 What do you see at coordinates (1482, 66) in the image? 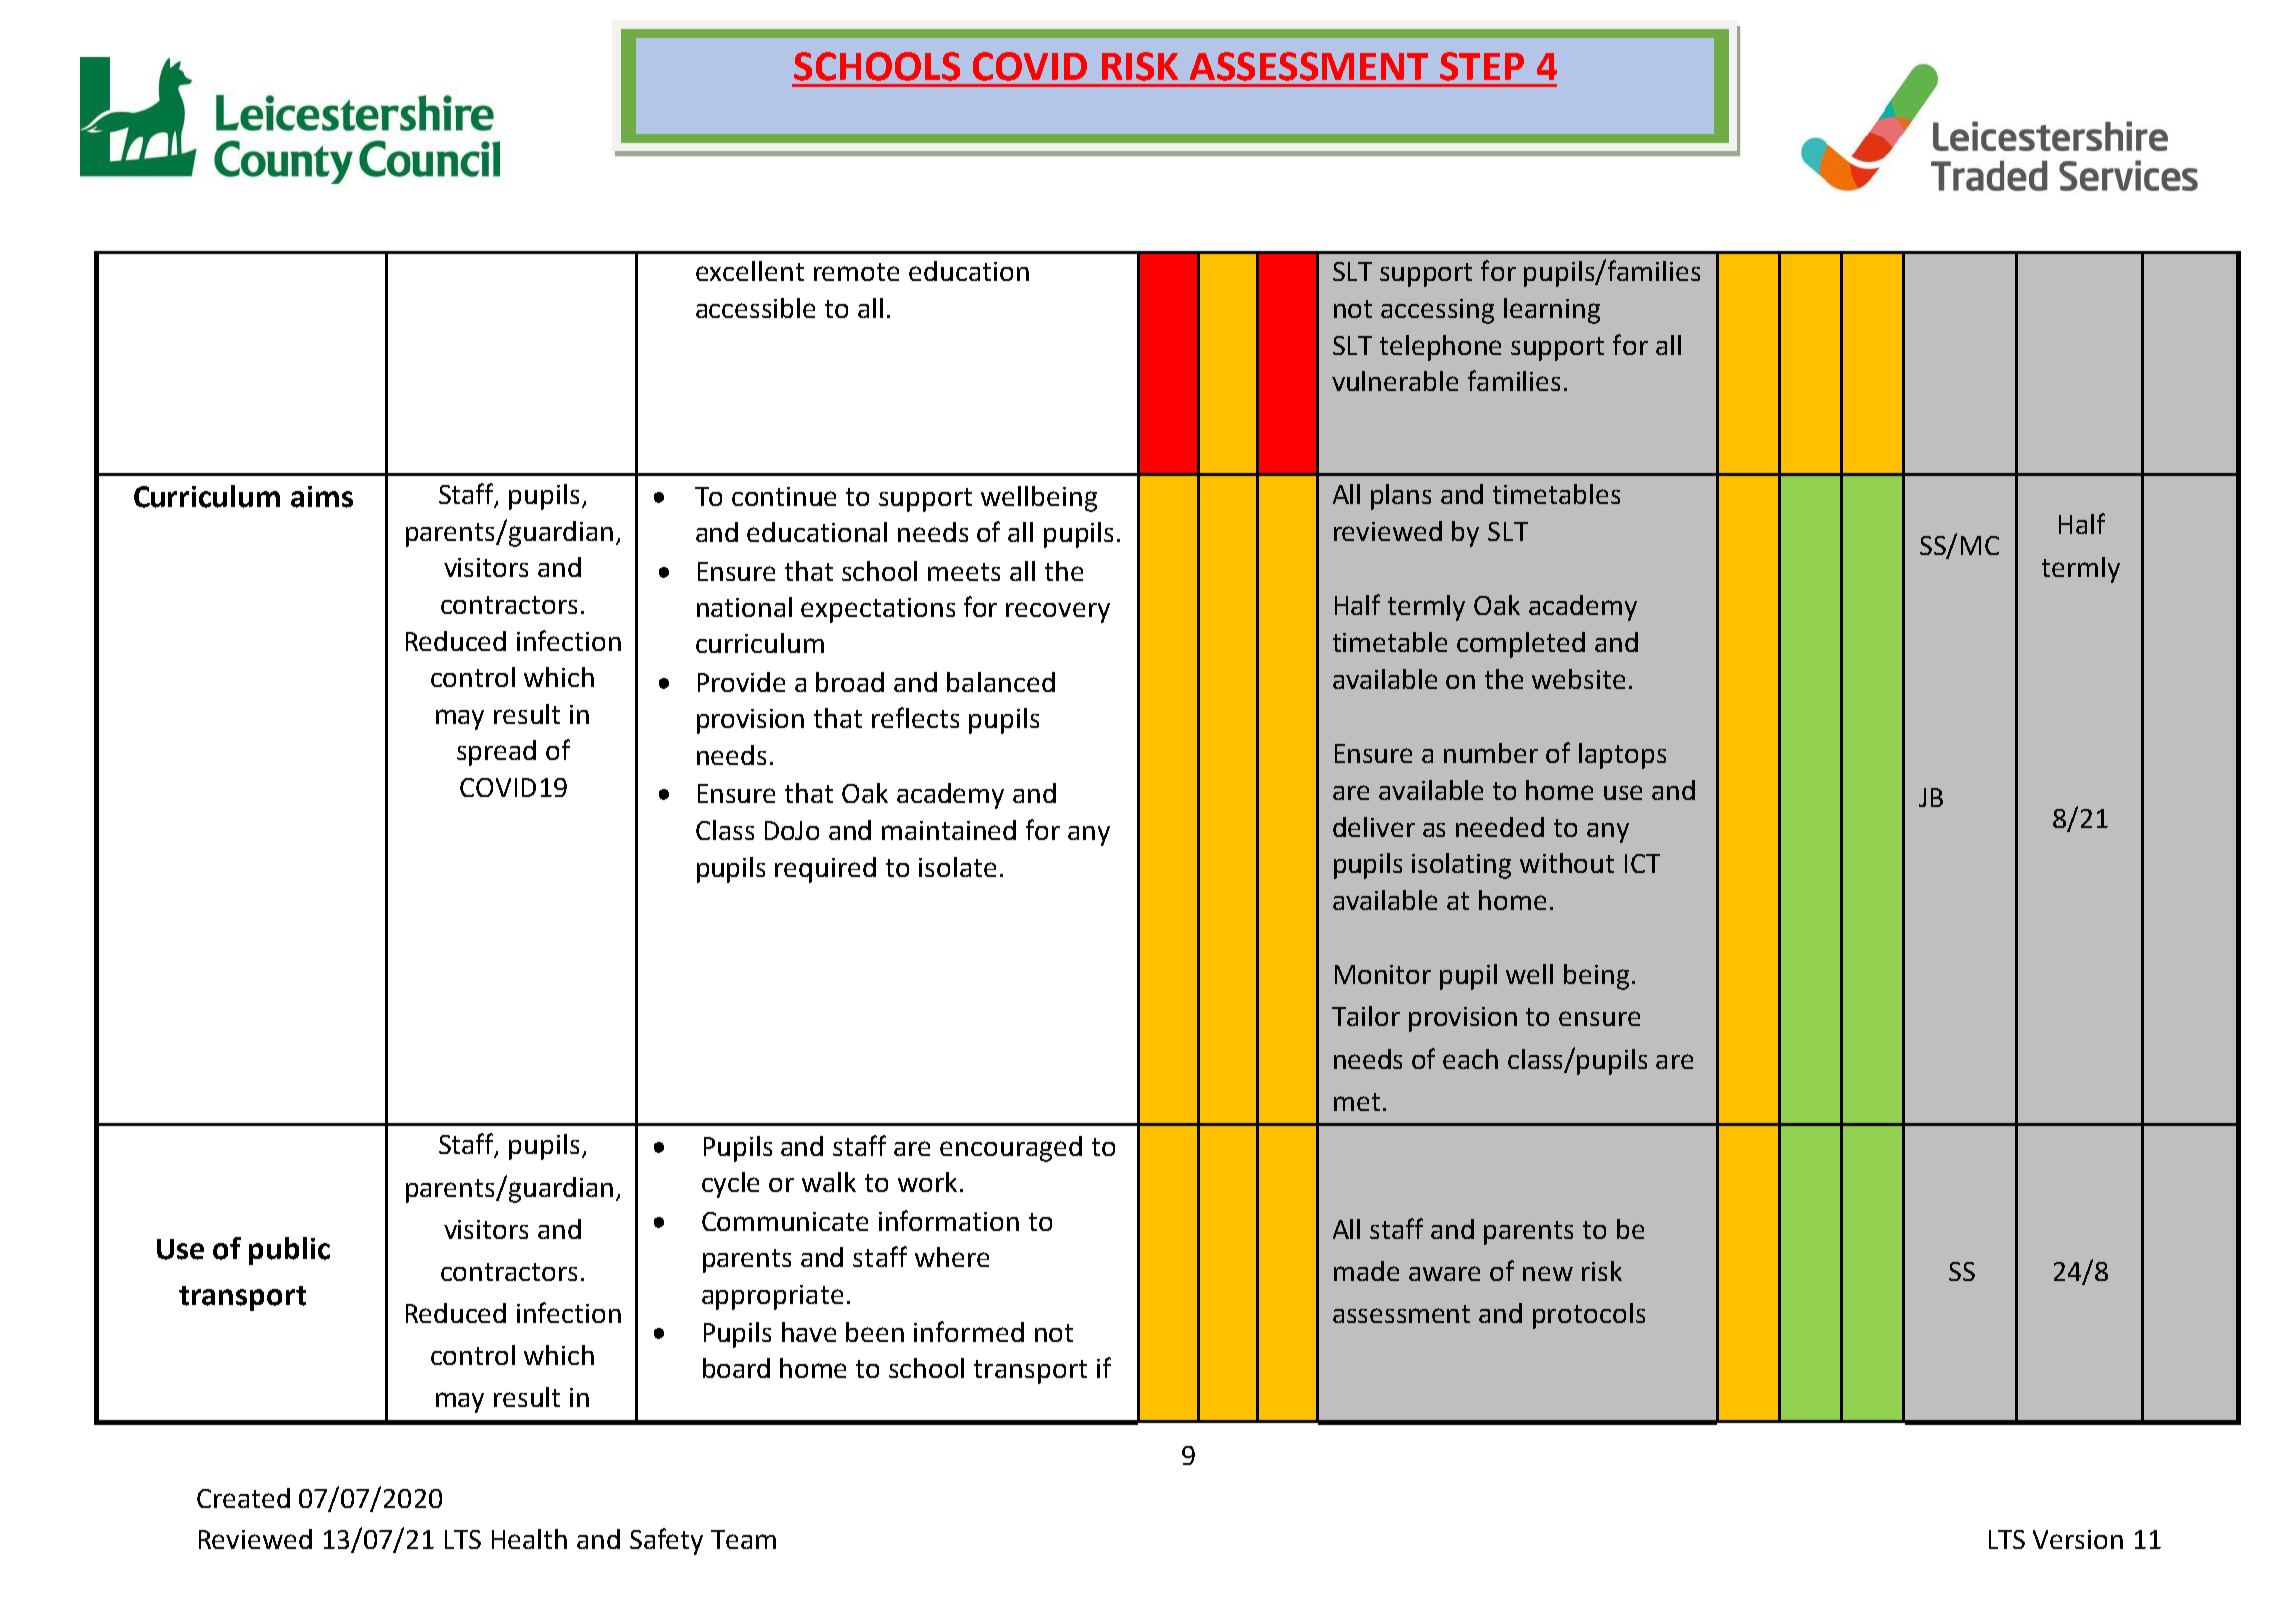
I see `STEP` at bounding box center [1482, 66].
